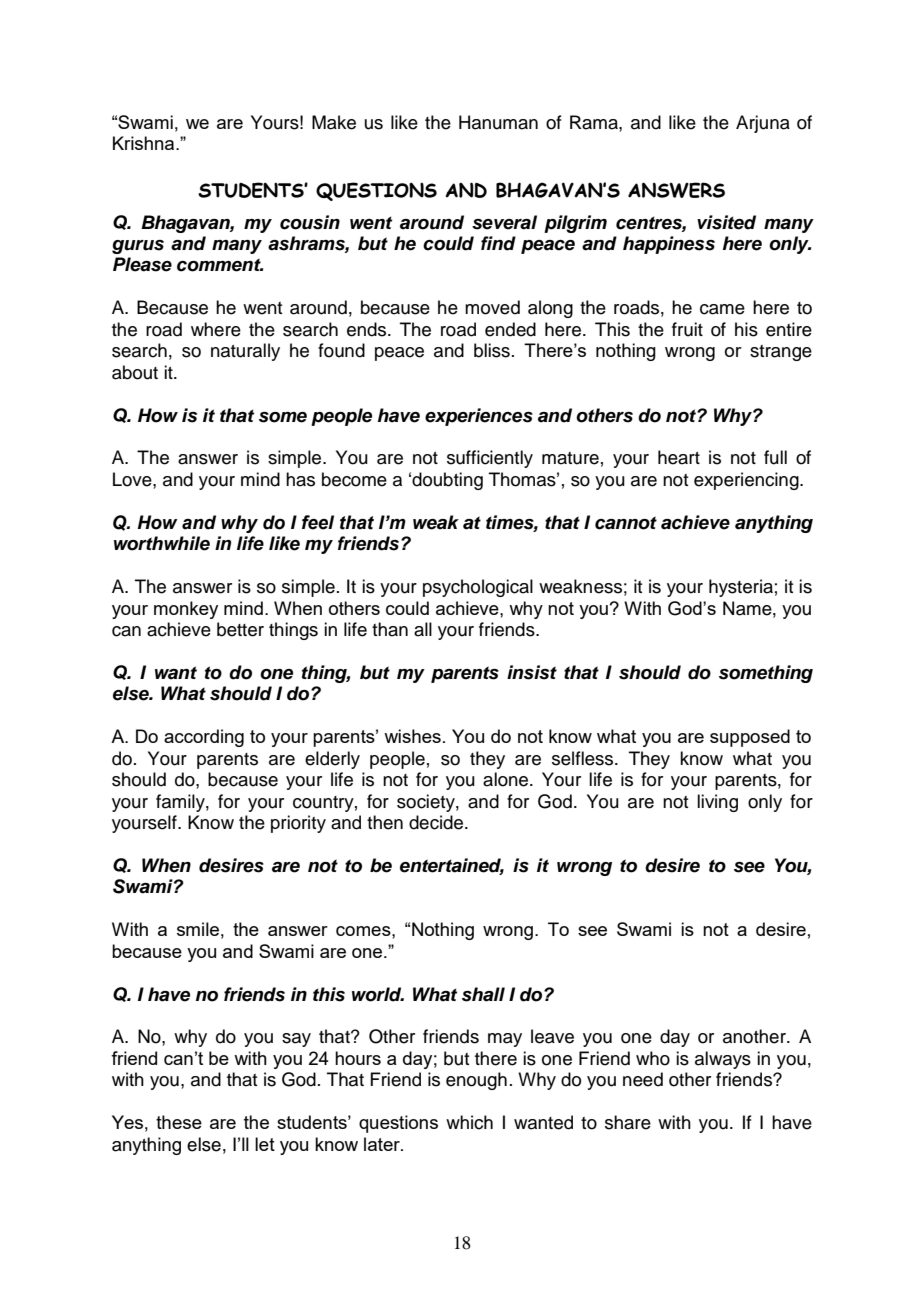 The width and height of the screenshot is (924, 1308). Describe the element at coordinates (245, 352) in the screenshot. I see `naturally` at that location.
